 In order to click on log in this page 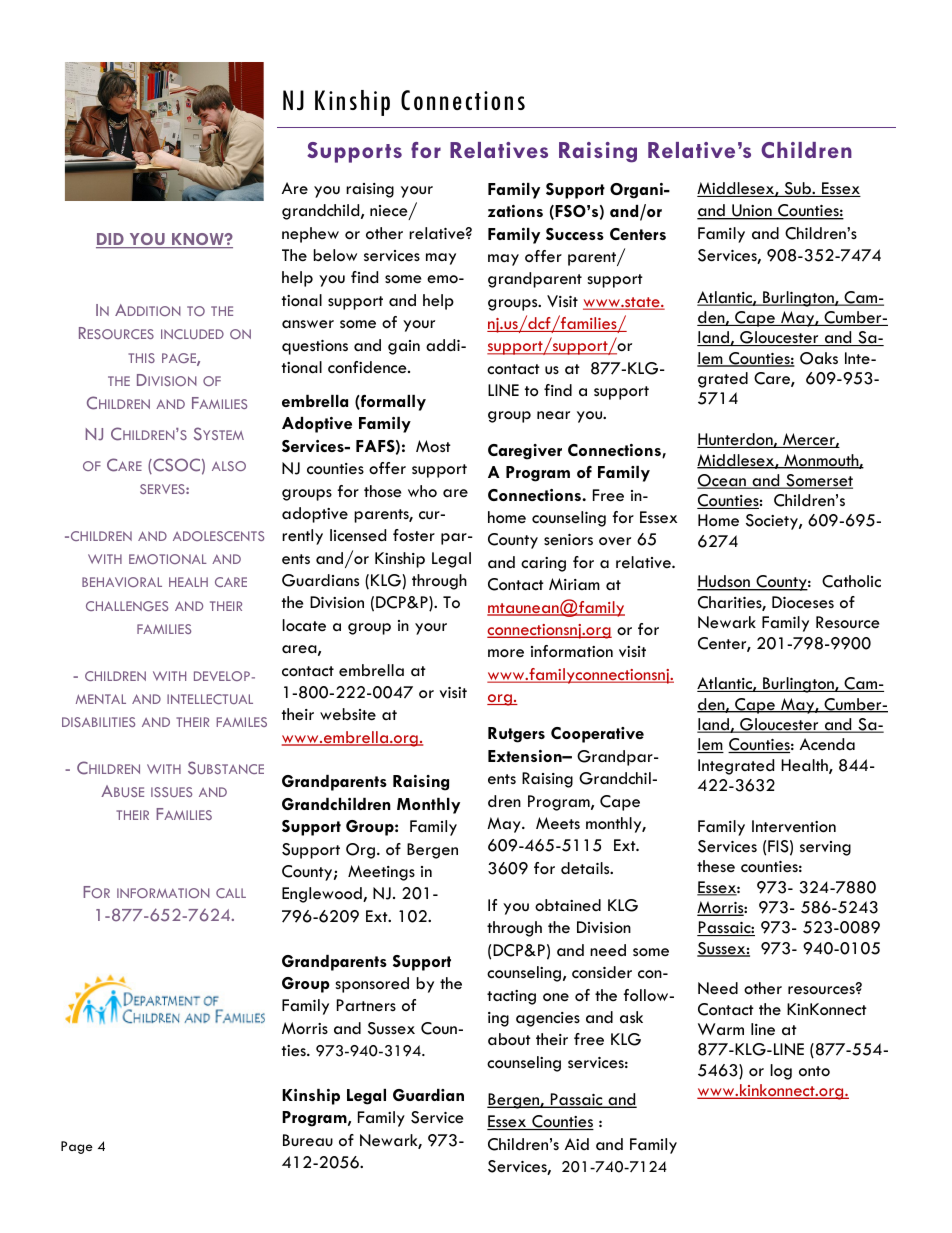, I will do `click(781, 1072)`.
